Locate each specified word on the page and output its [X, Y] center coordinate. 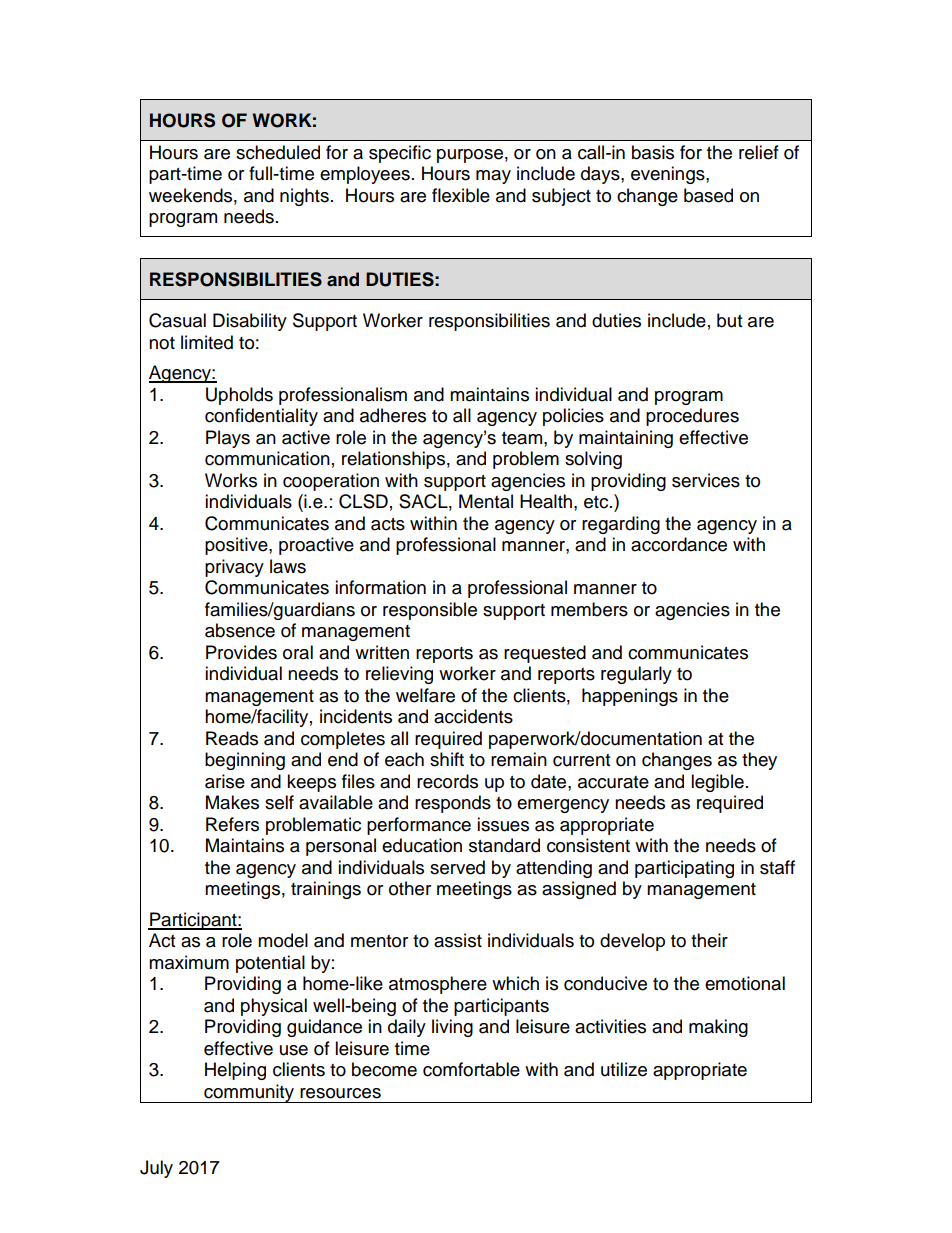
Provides [241, 652]
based [708, 195]
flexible [461, 195]
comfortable [471, 1069]
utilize [624, 1069]
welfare [425, 695]
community [249, 1093]
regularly [636, 675]
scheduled [278, 152]
